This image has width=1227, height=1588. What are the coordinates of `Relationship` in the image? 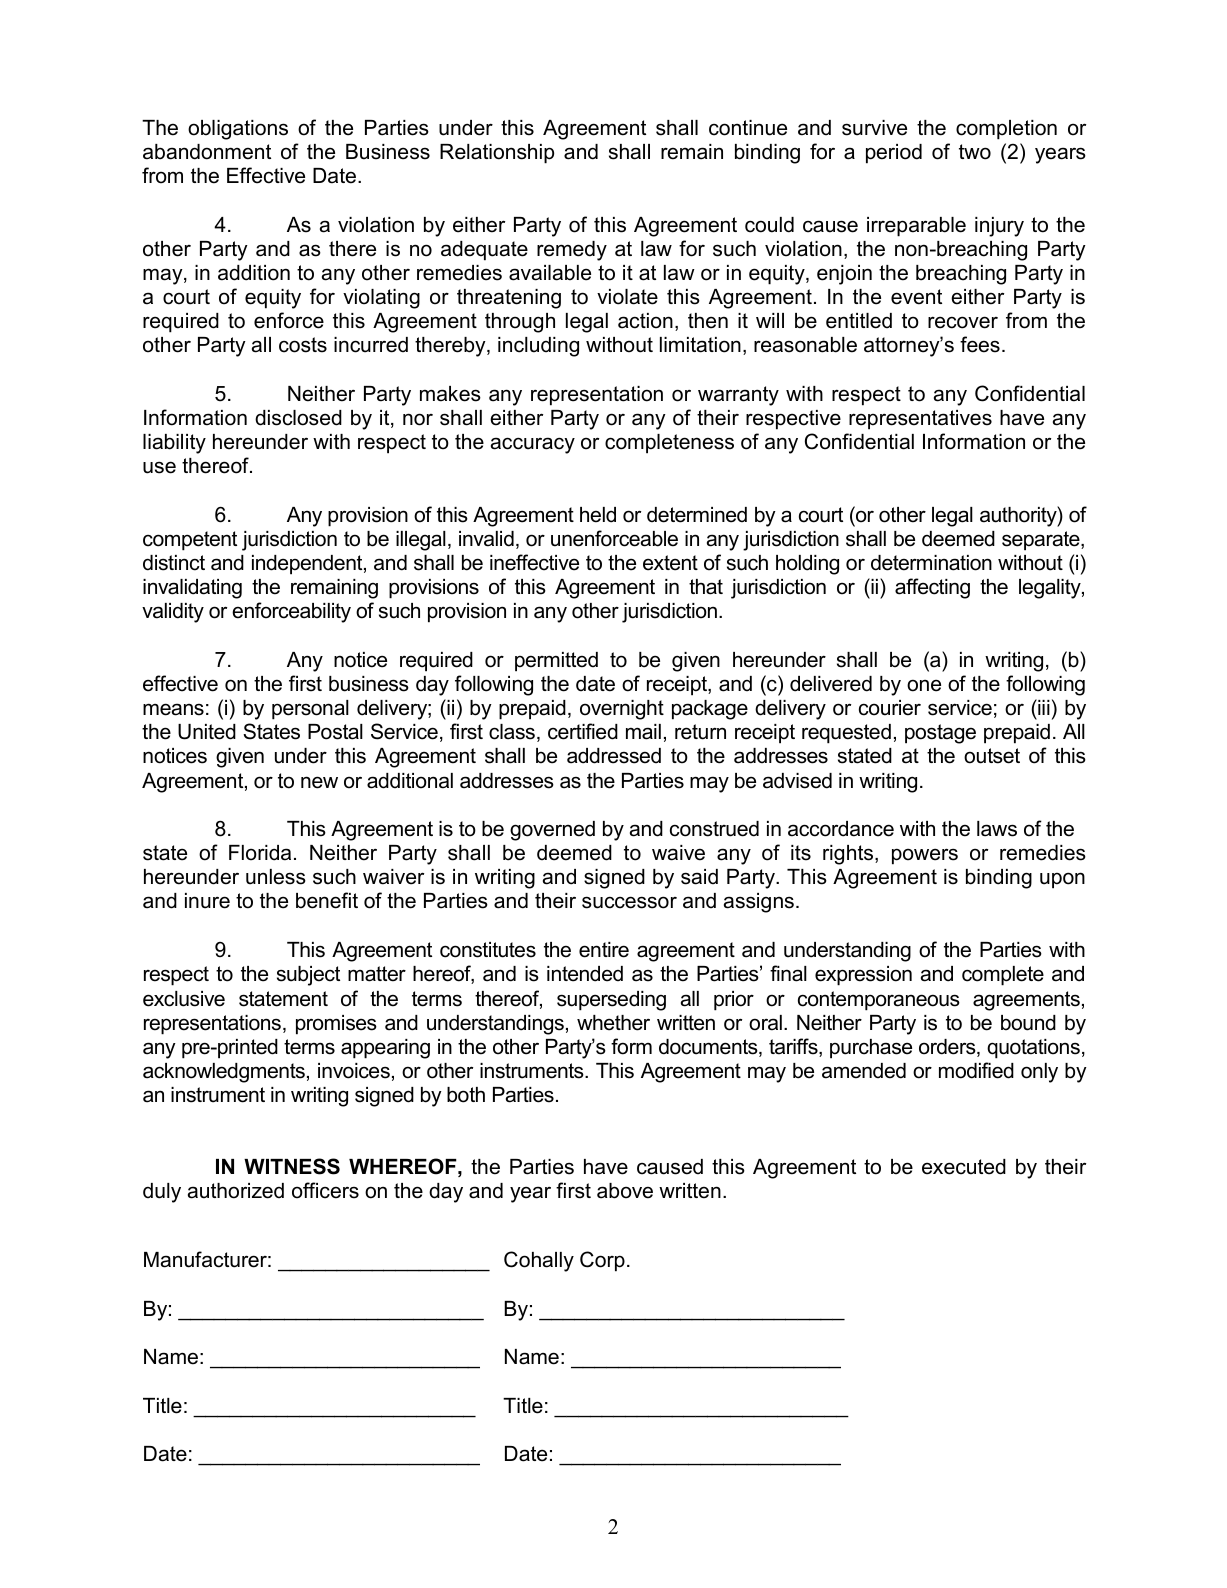 It's located at (497, 154).
